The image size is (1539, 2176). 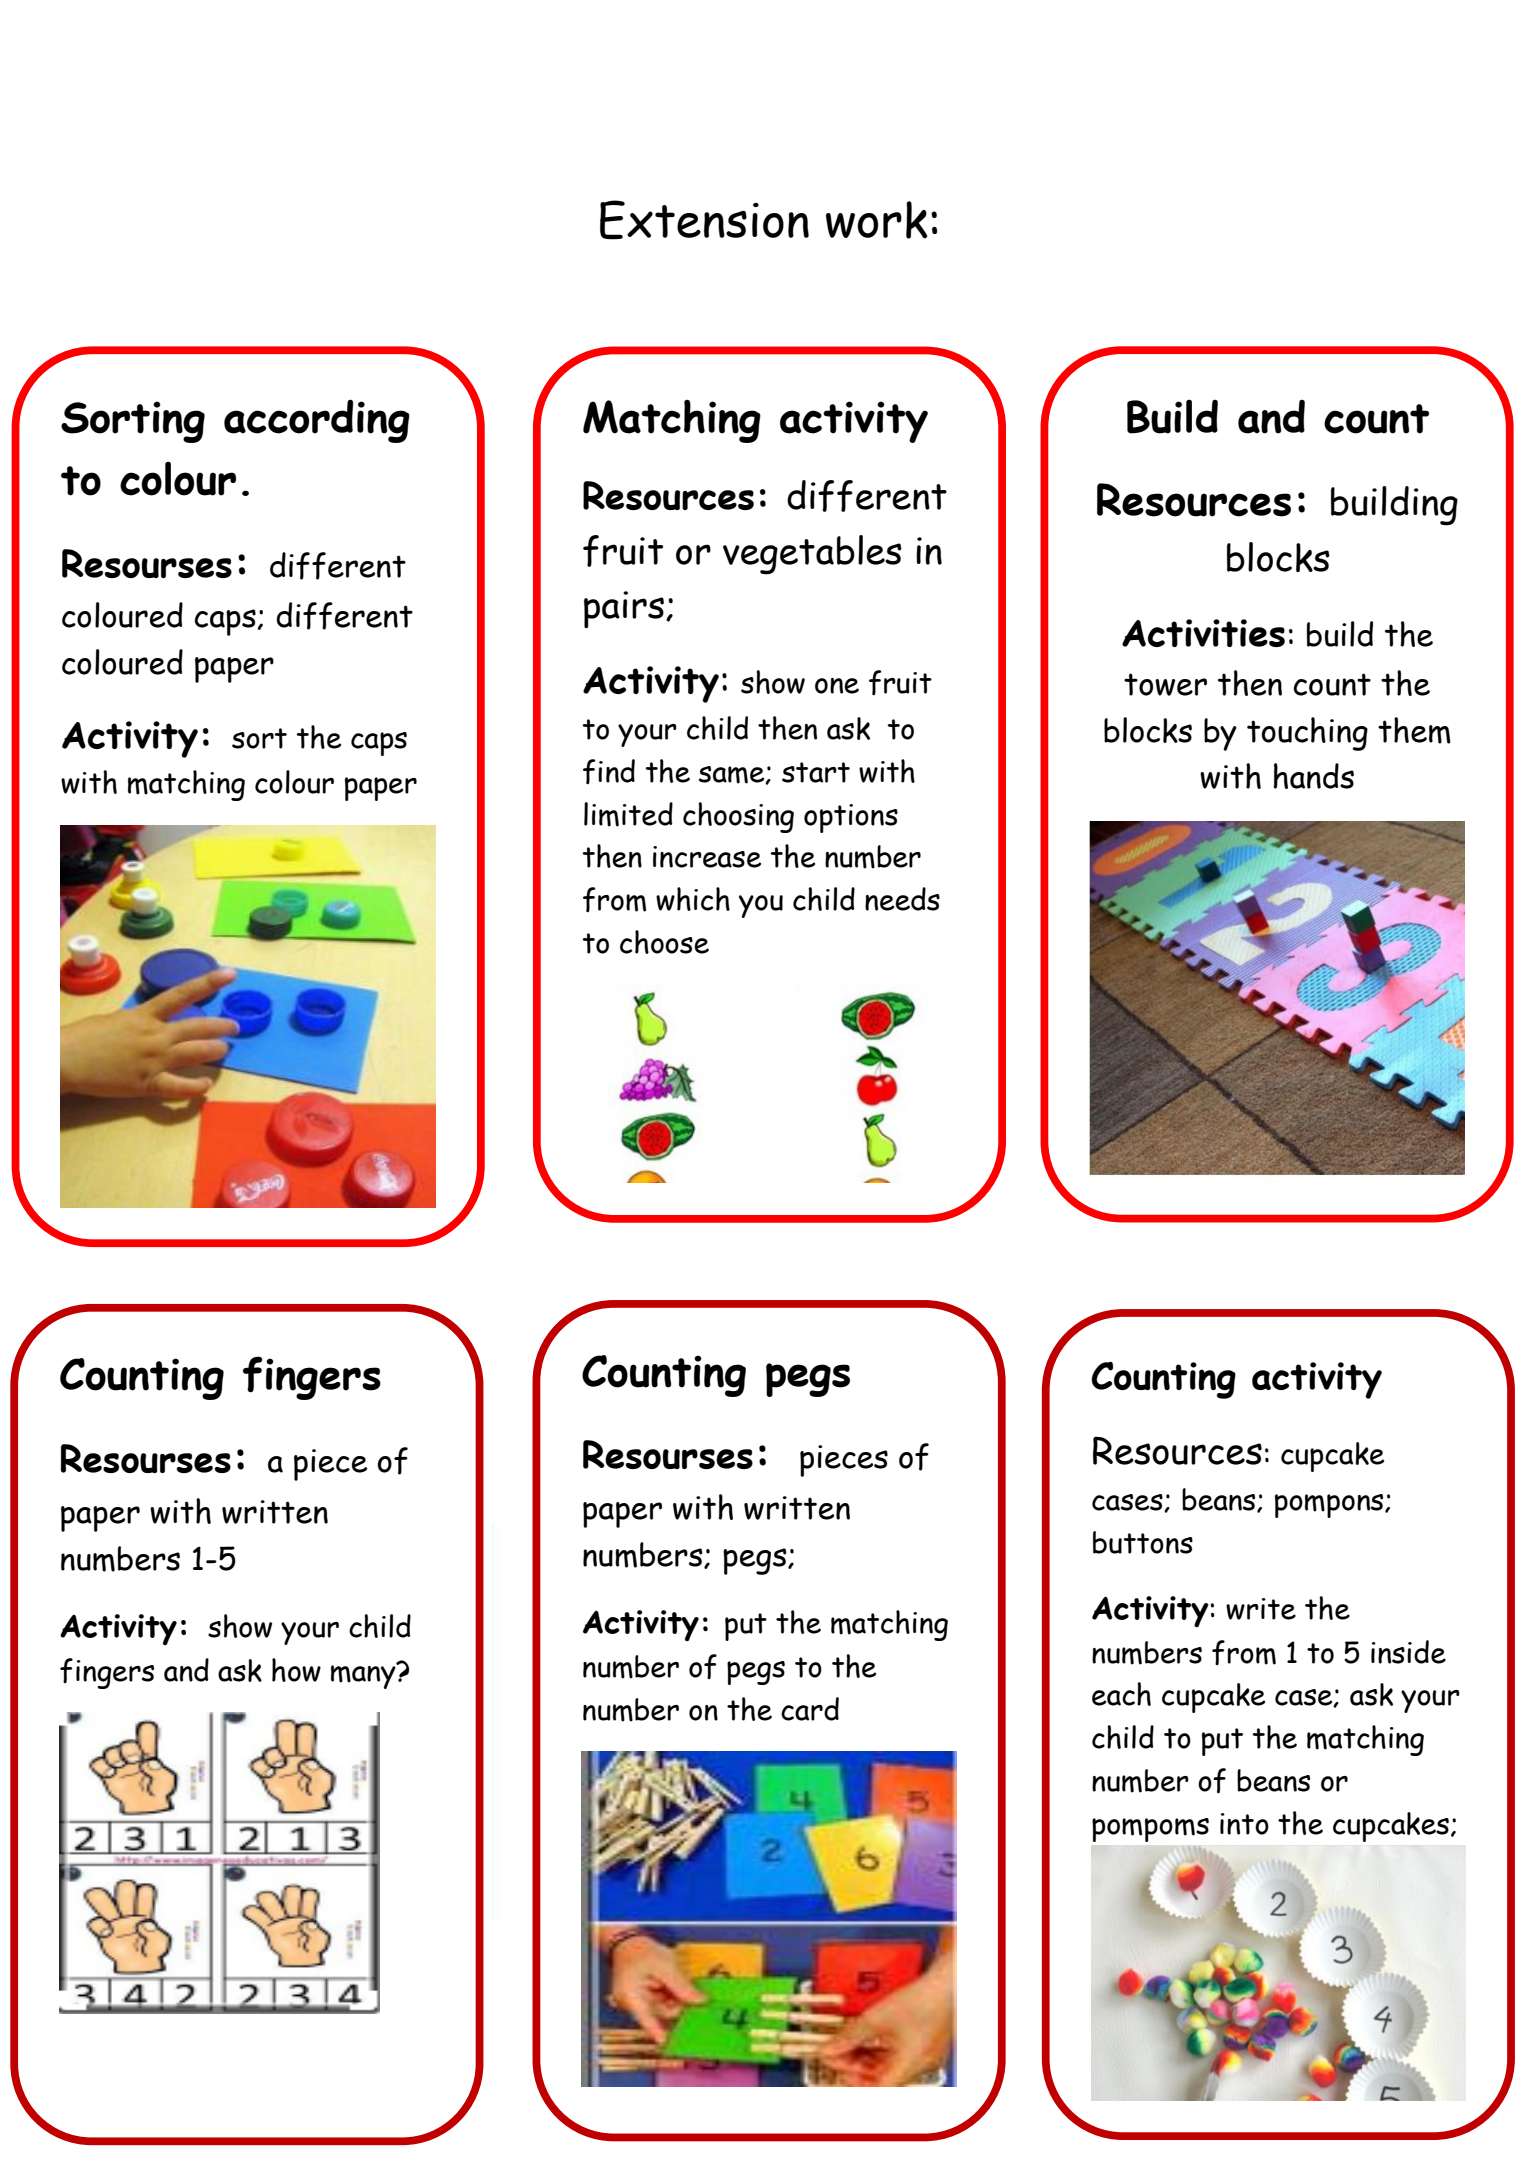 What do you see at coordinates (664, 942) in the screenshot?
I see `choose` at bounding box center [664, 942].
